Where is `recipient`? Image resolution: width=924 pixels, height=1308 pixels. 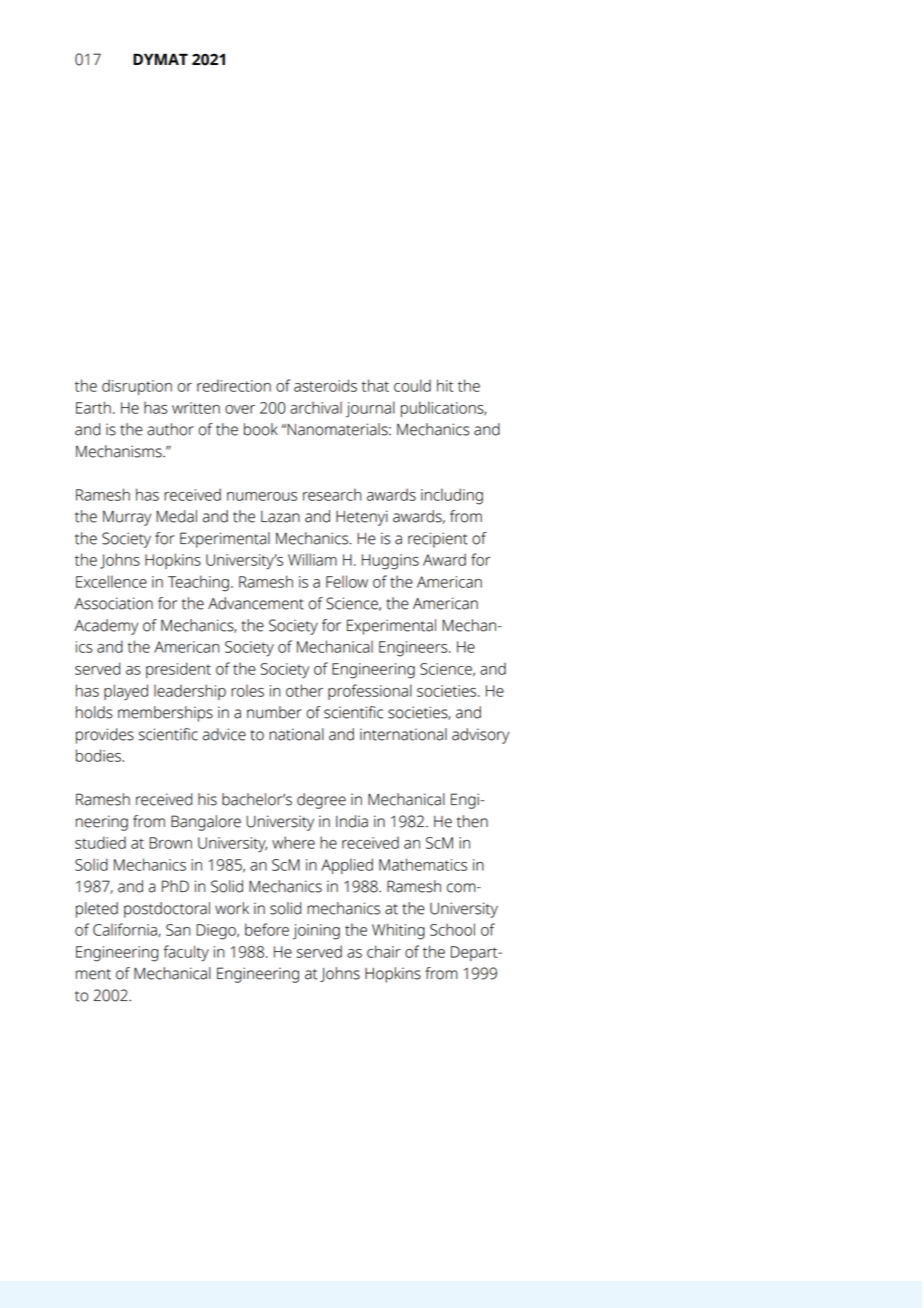
recipient is located at coordinates (438, 540).
